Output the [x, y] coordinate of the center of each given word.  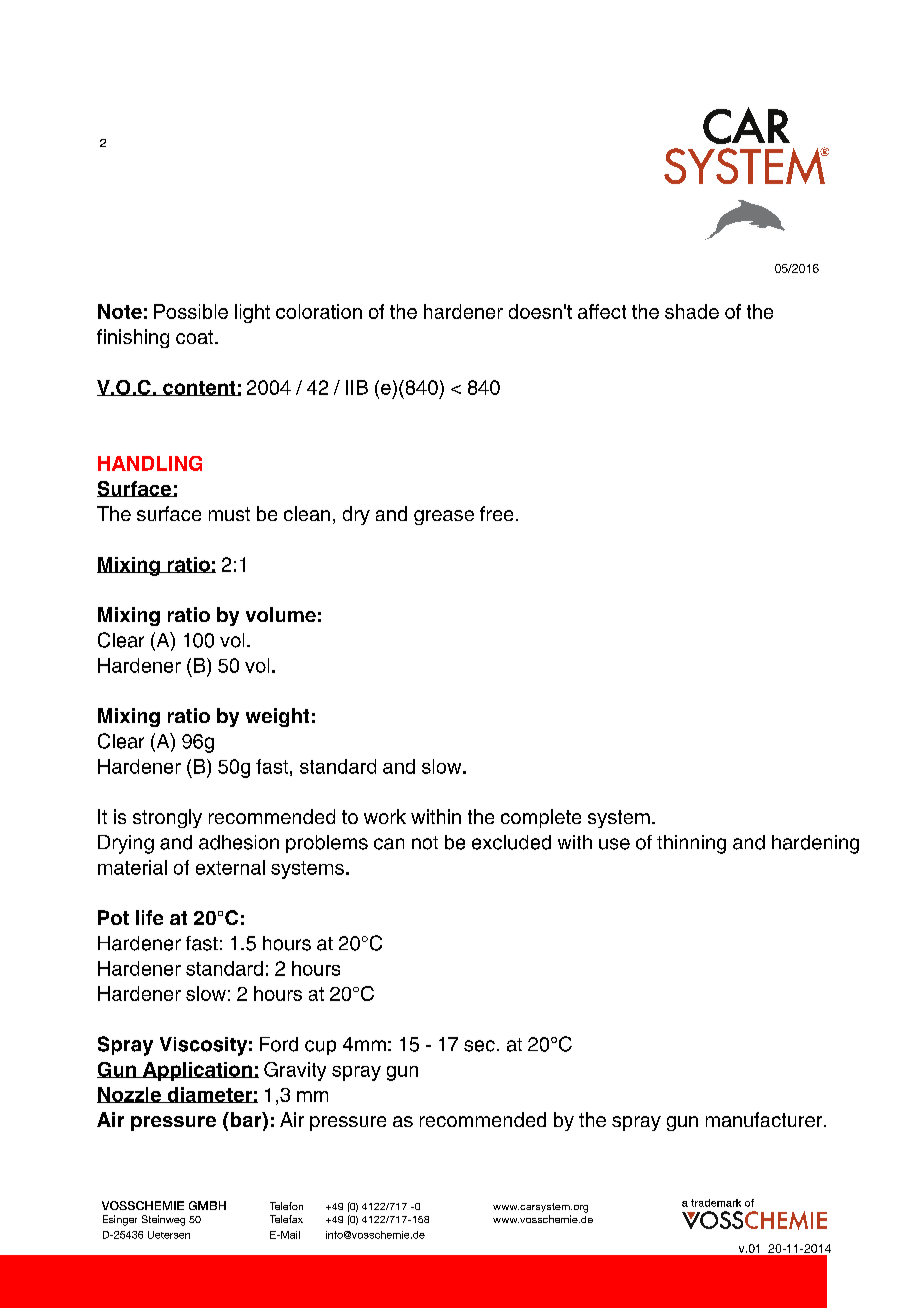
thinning [691, 844]
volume [281, 614]
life [149, 917]
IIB [357, 387]
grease [444, 517]
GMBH [207, 1205]
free [496, 513]
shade [692, 311]
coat [196, 337]
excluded [511, 842]
